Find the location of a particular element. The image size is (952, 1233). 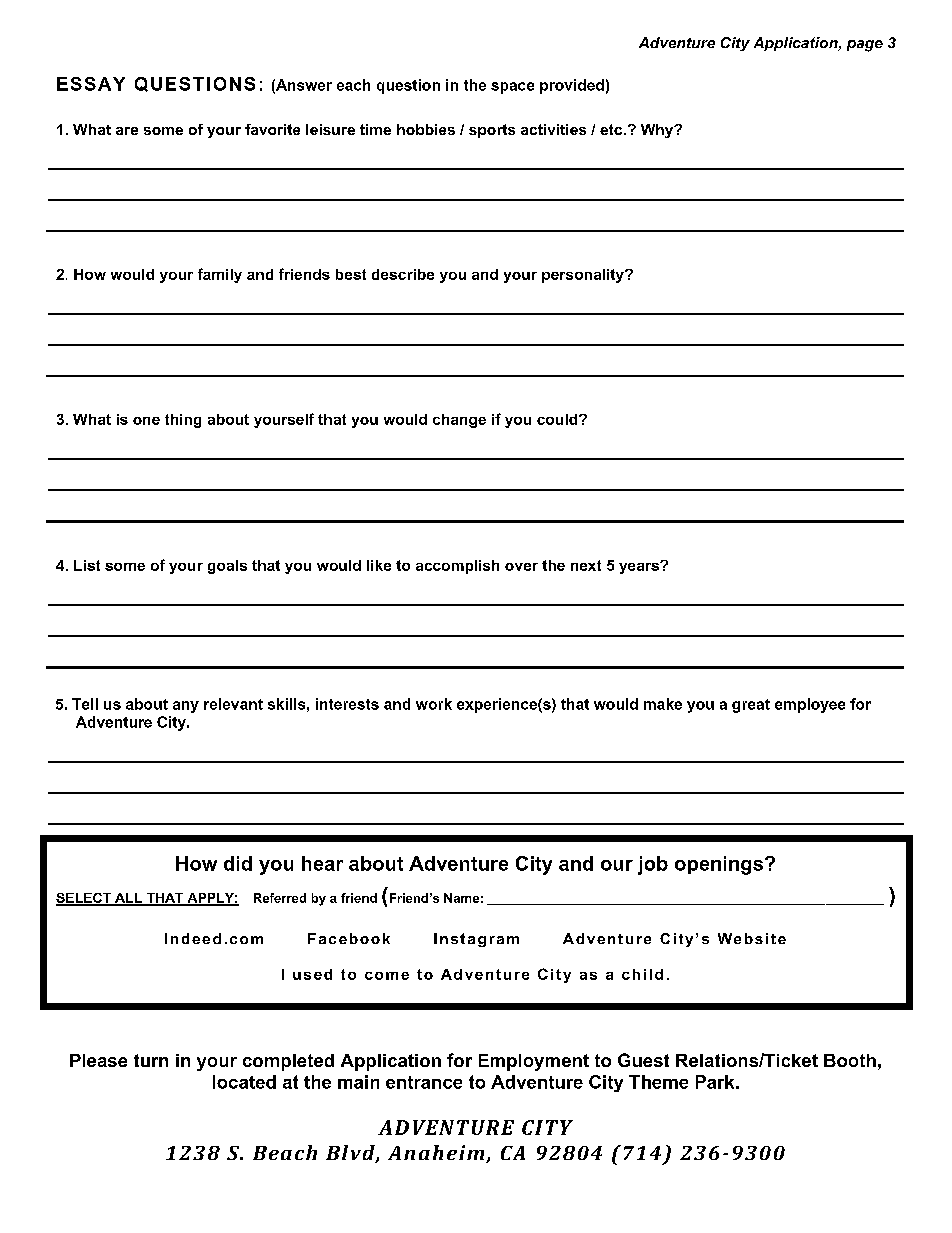

Booth is located at coordinates (850, 1060).
